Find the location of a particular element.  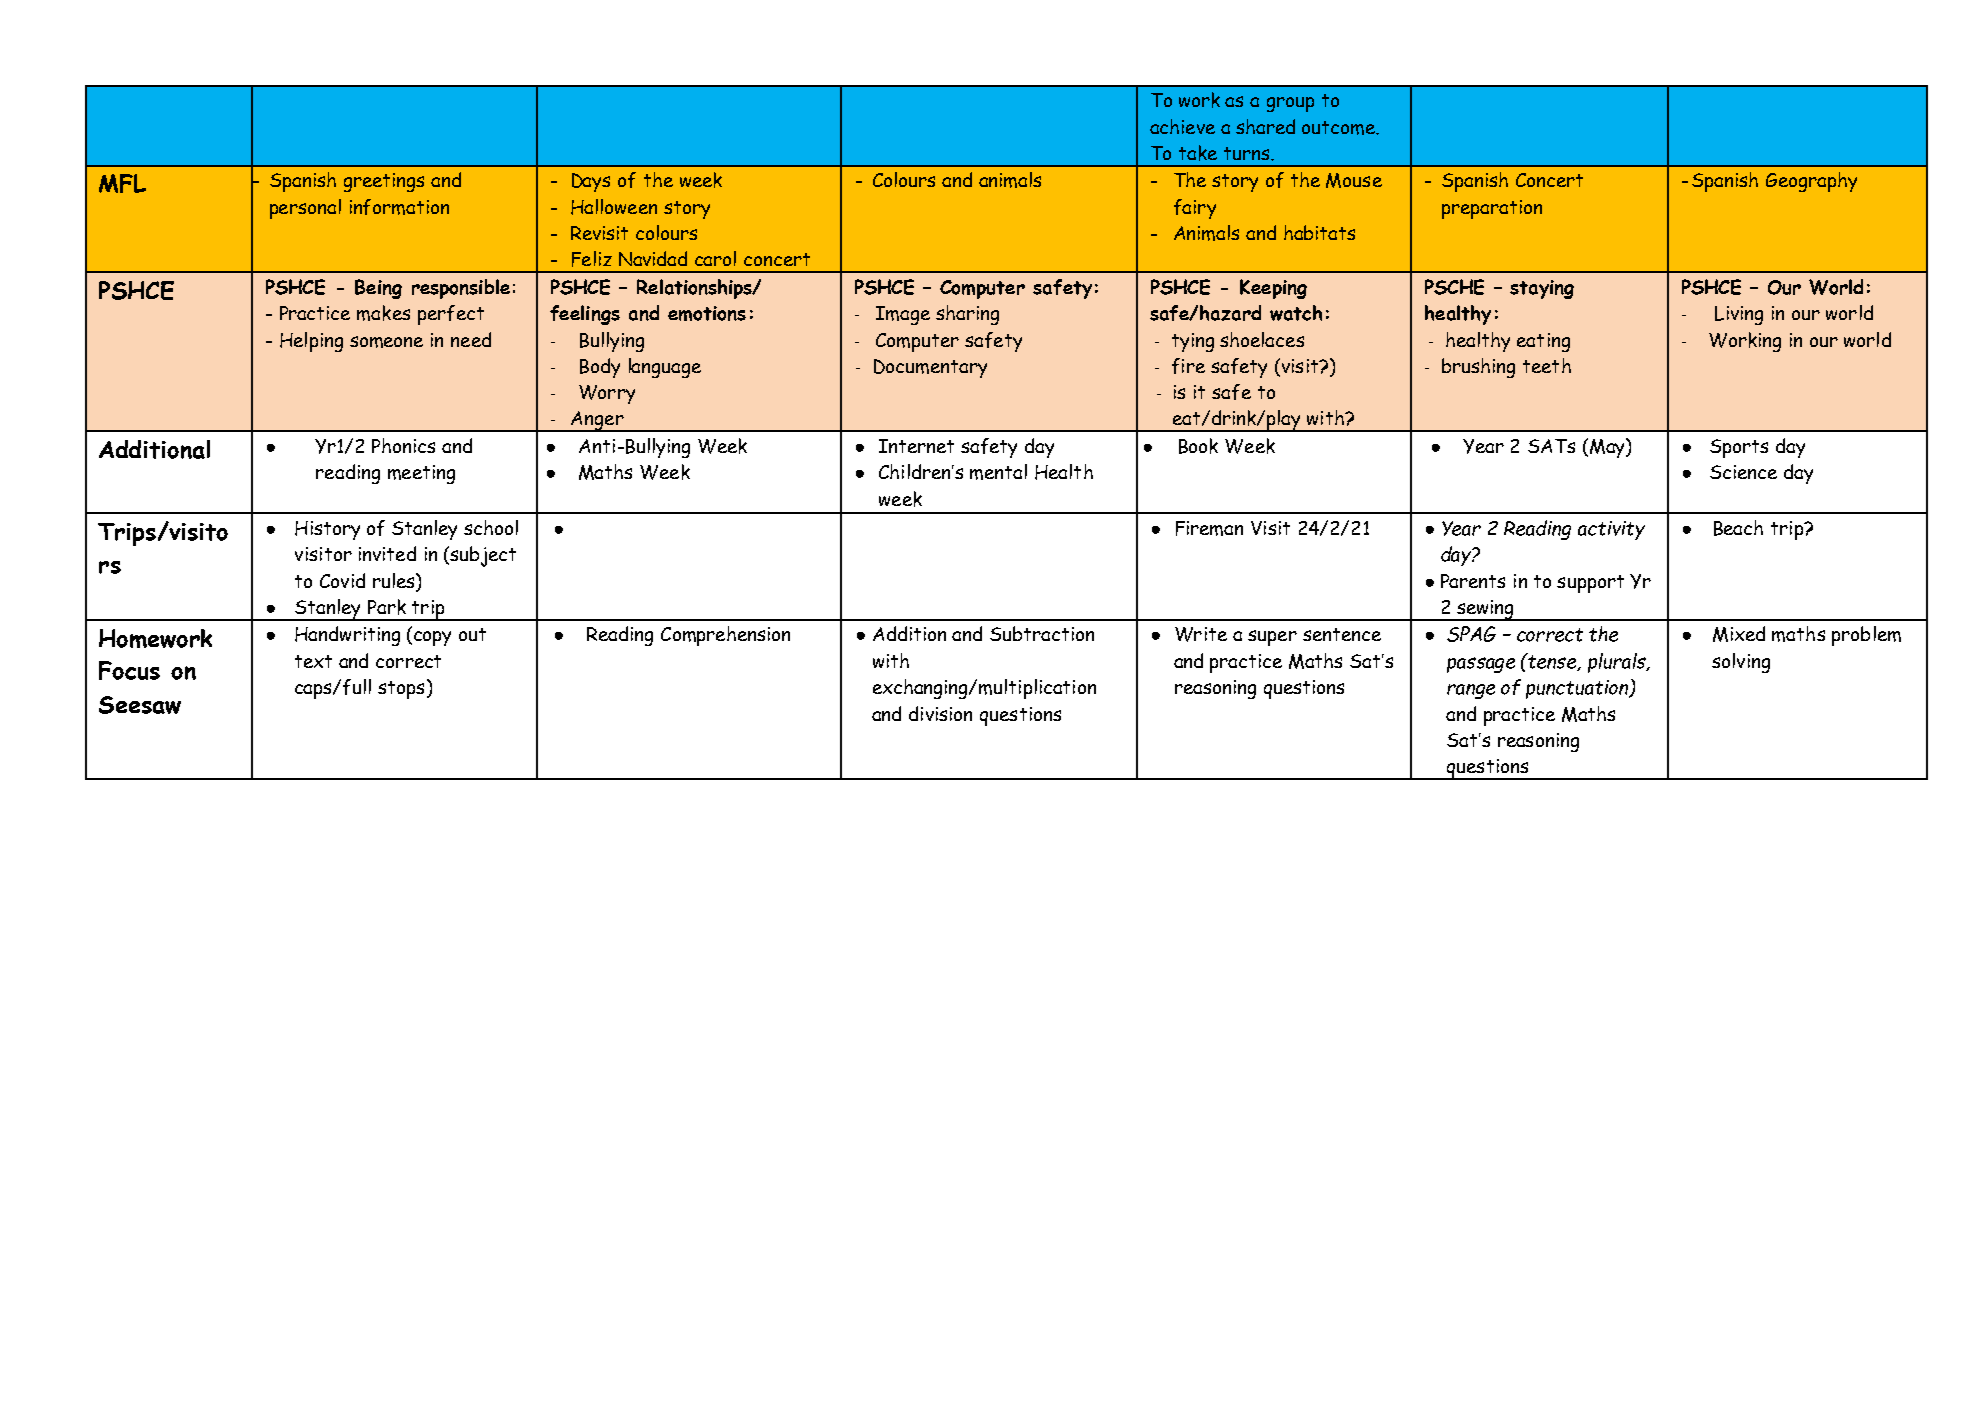

stops is located at coordinates (401, 690).
